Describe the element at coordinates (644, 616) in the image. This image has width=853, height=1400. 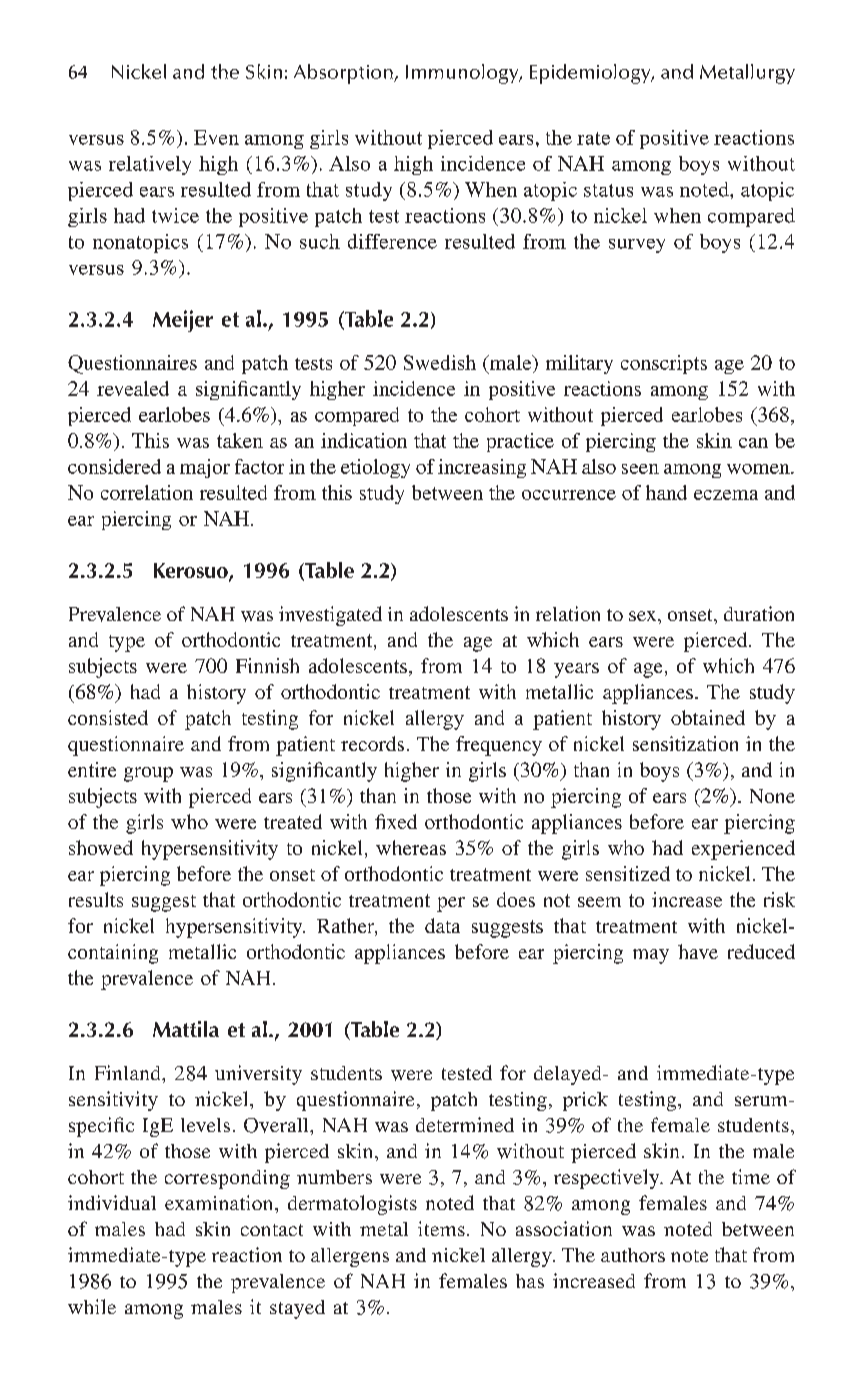
I see `sex` at that location.
